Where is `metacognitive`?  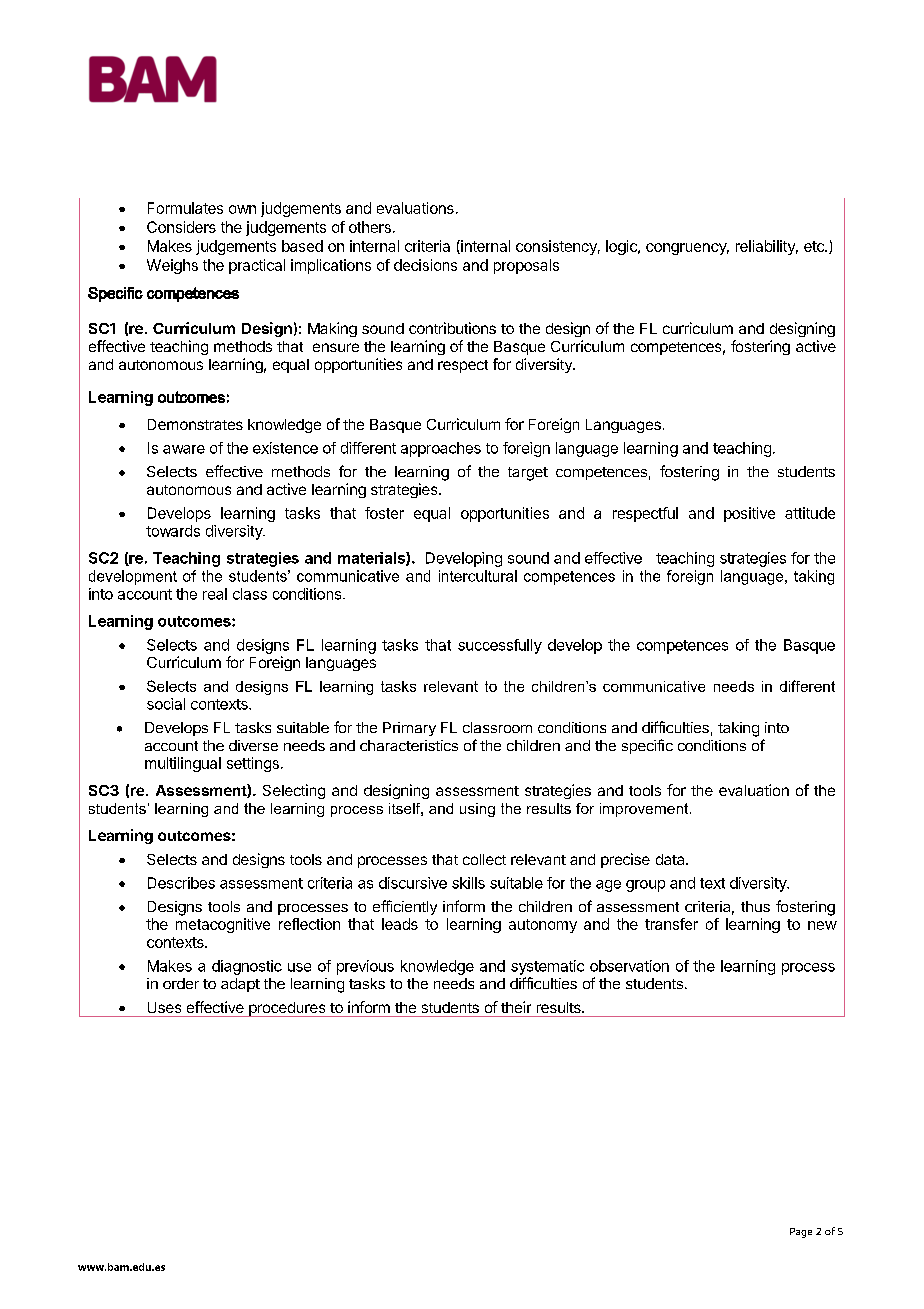 metacognitive is located at coordinates (223, 925).
